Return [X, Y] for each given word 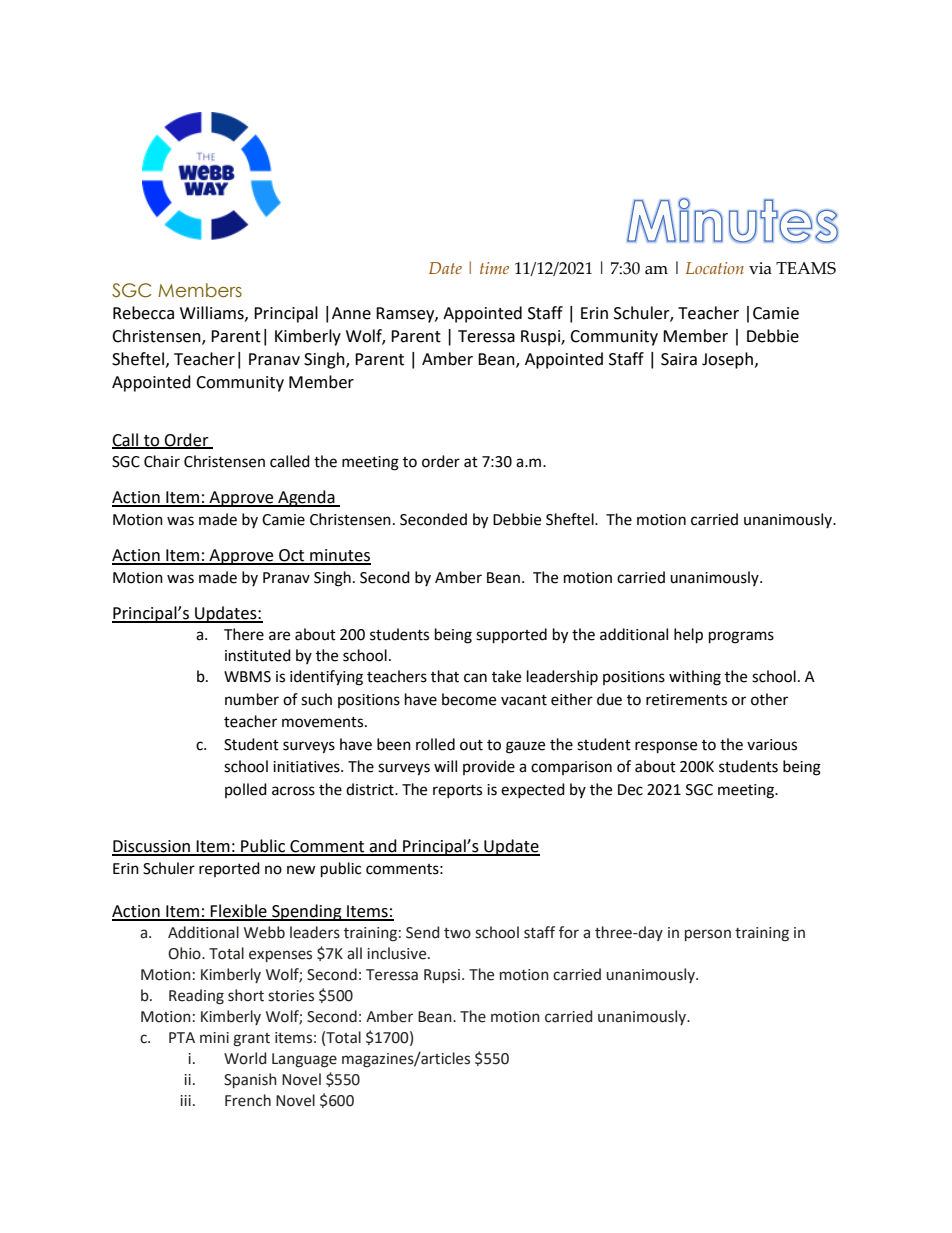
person [708, 935]
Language [304, 1060]
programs [741, 637]
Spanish [250, 1080]
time [494, 268]
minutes [339, 556]
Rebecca [143, 313]
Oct [292, 556]
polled [246, 790]
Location [715, 268]
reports [457, 791]
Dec [630, 790]
